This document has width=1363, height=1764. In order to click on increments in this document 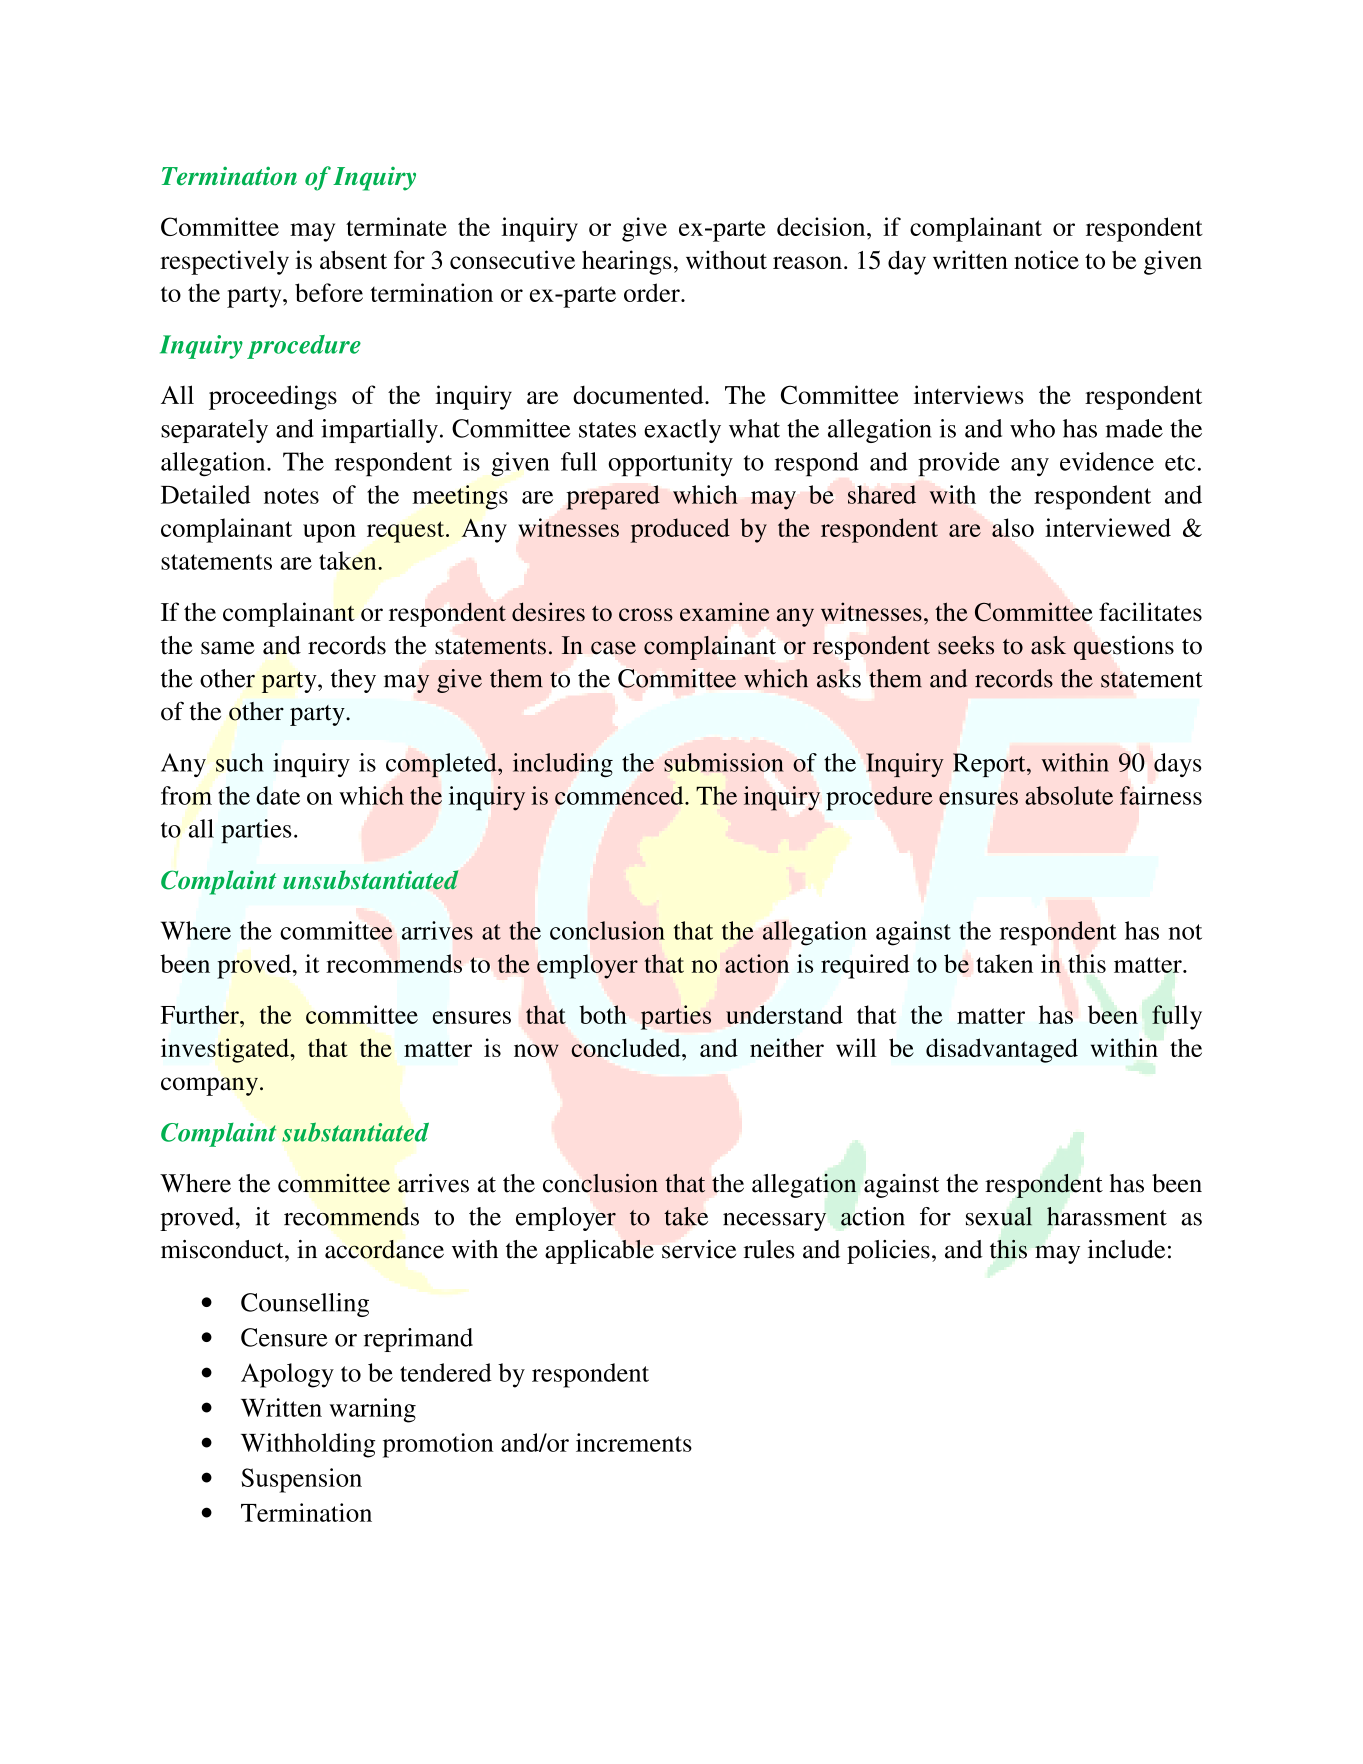, I will do `click(634, 1442)`.
